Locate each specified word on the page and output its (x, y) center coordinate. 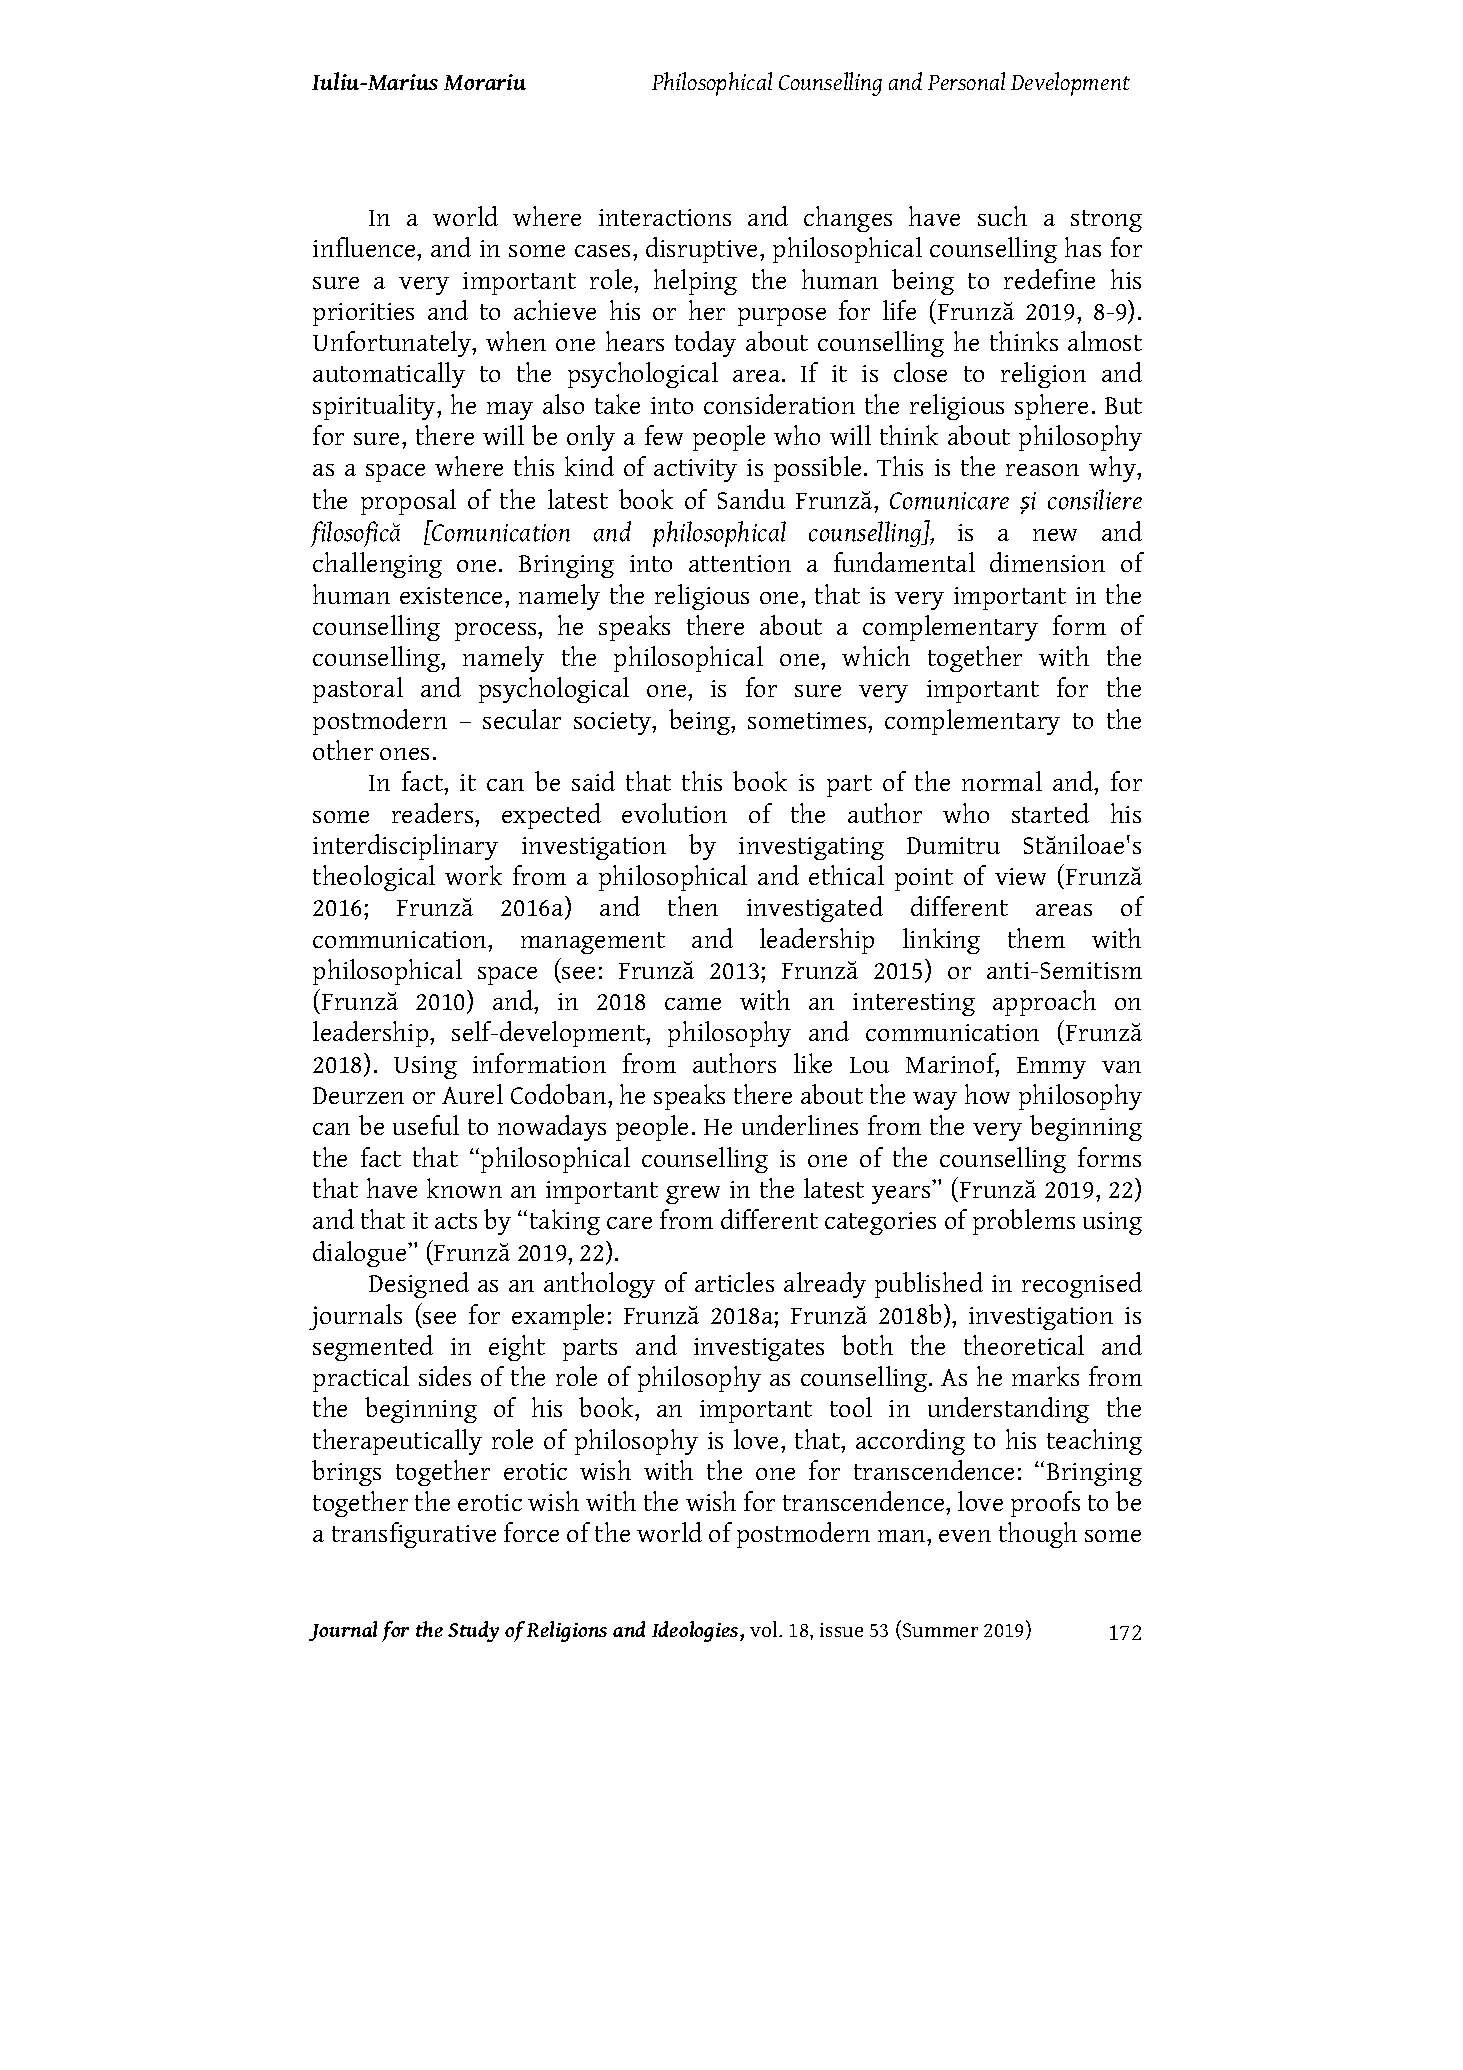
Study (473, 1631)
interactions (665, 217)
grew (693, 1195)
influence (365, 247)
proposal (408, 502)
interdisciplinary (405, 847)
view (1020, 876)
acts (456, 1221)
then (693, 906)
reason (1042, 470)
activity (695, 470)
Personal (966, 81)
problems (1024, 1222)
